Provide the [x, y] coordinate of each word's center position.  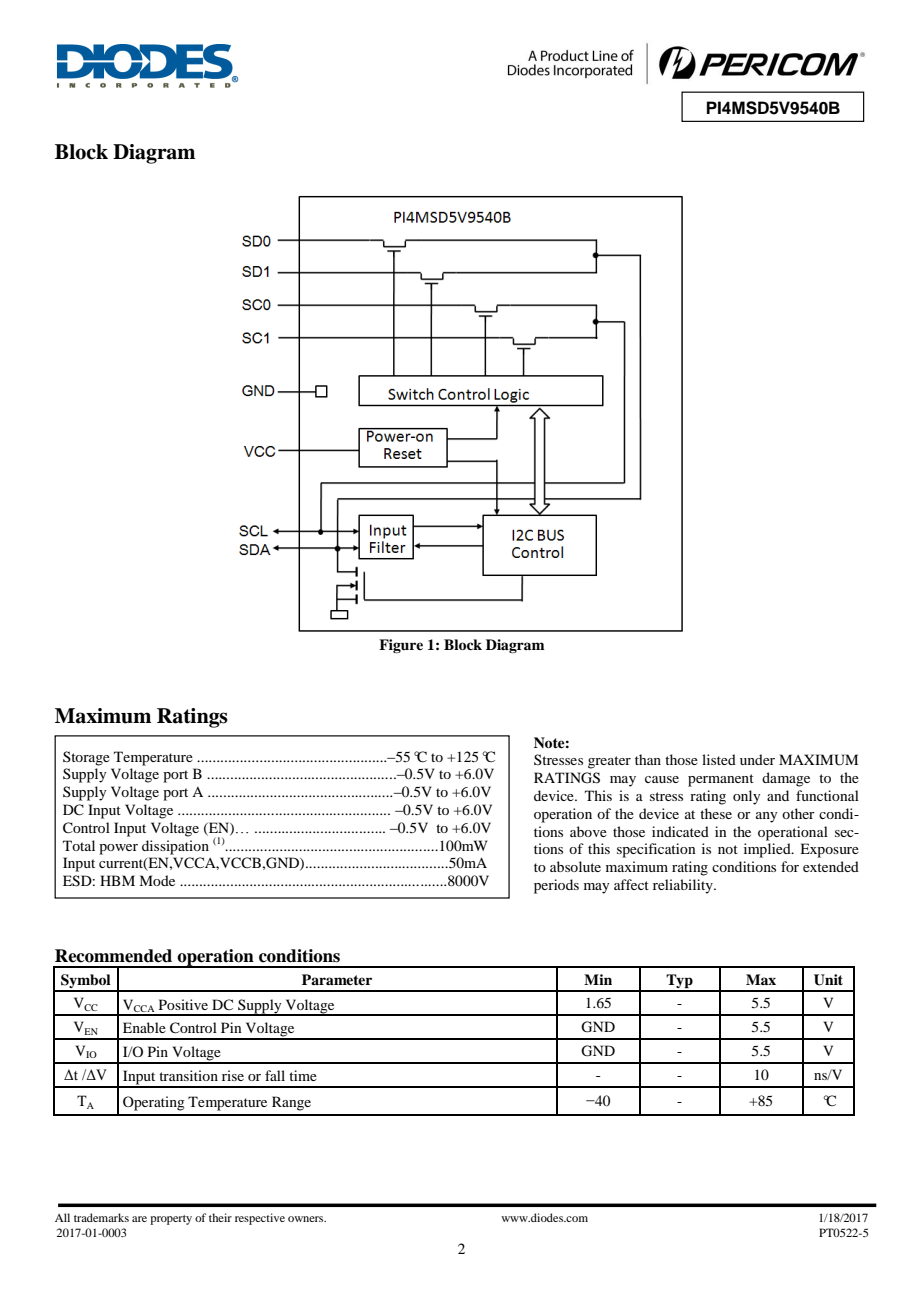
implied [768, 850]
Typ [679, 982]
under [757, 759]
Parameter [337, 979]
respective [260, 1219]
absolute [575, 866]
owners [307, 1219]
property [171, 1220]
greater [609, 762]
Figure [401, 646]
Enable [144, 1027]
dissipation [175, 847]
